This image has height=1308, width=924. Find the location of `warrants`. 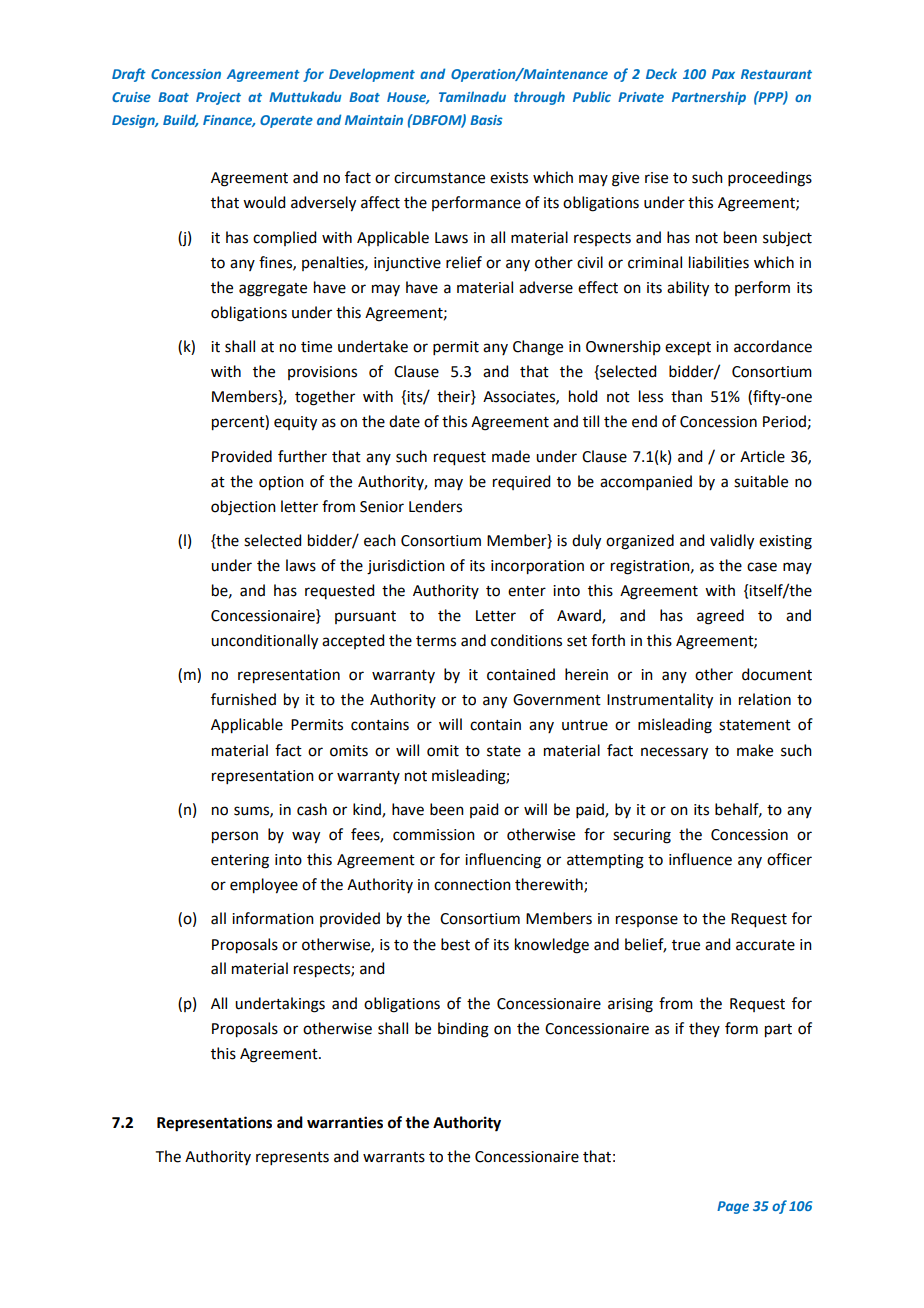

warrants is located at coordinates (394, 1157).
